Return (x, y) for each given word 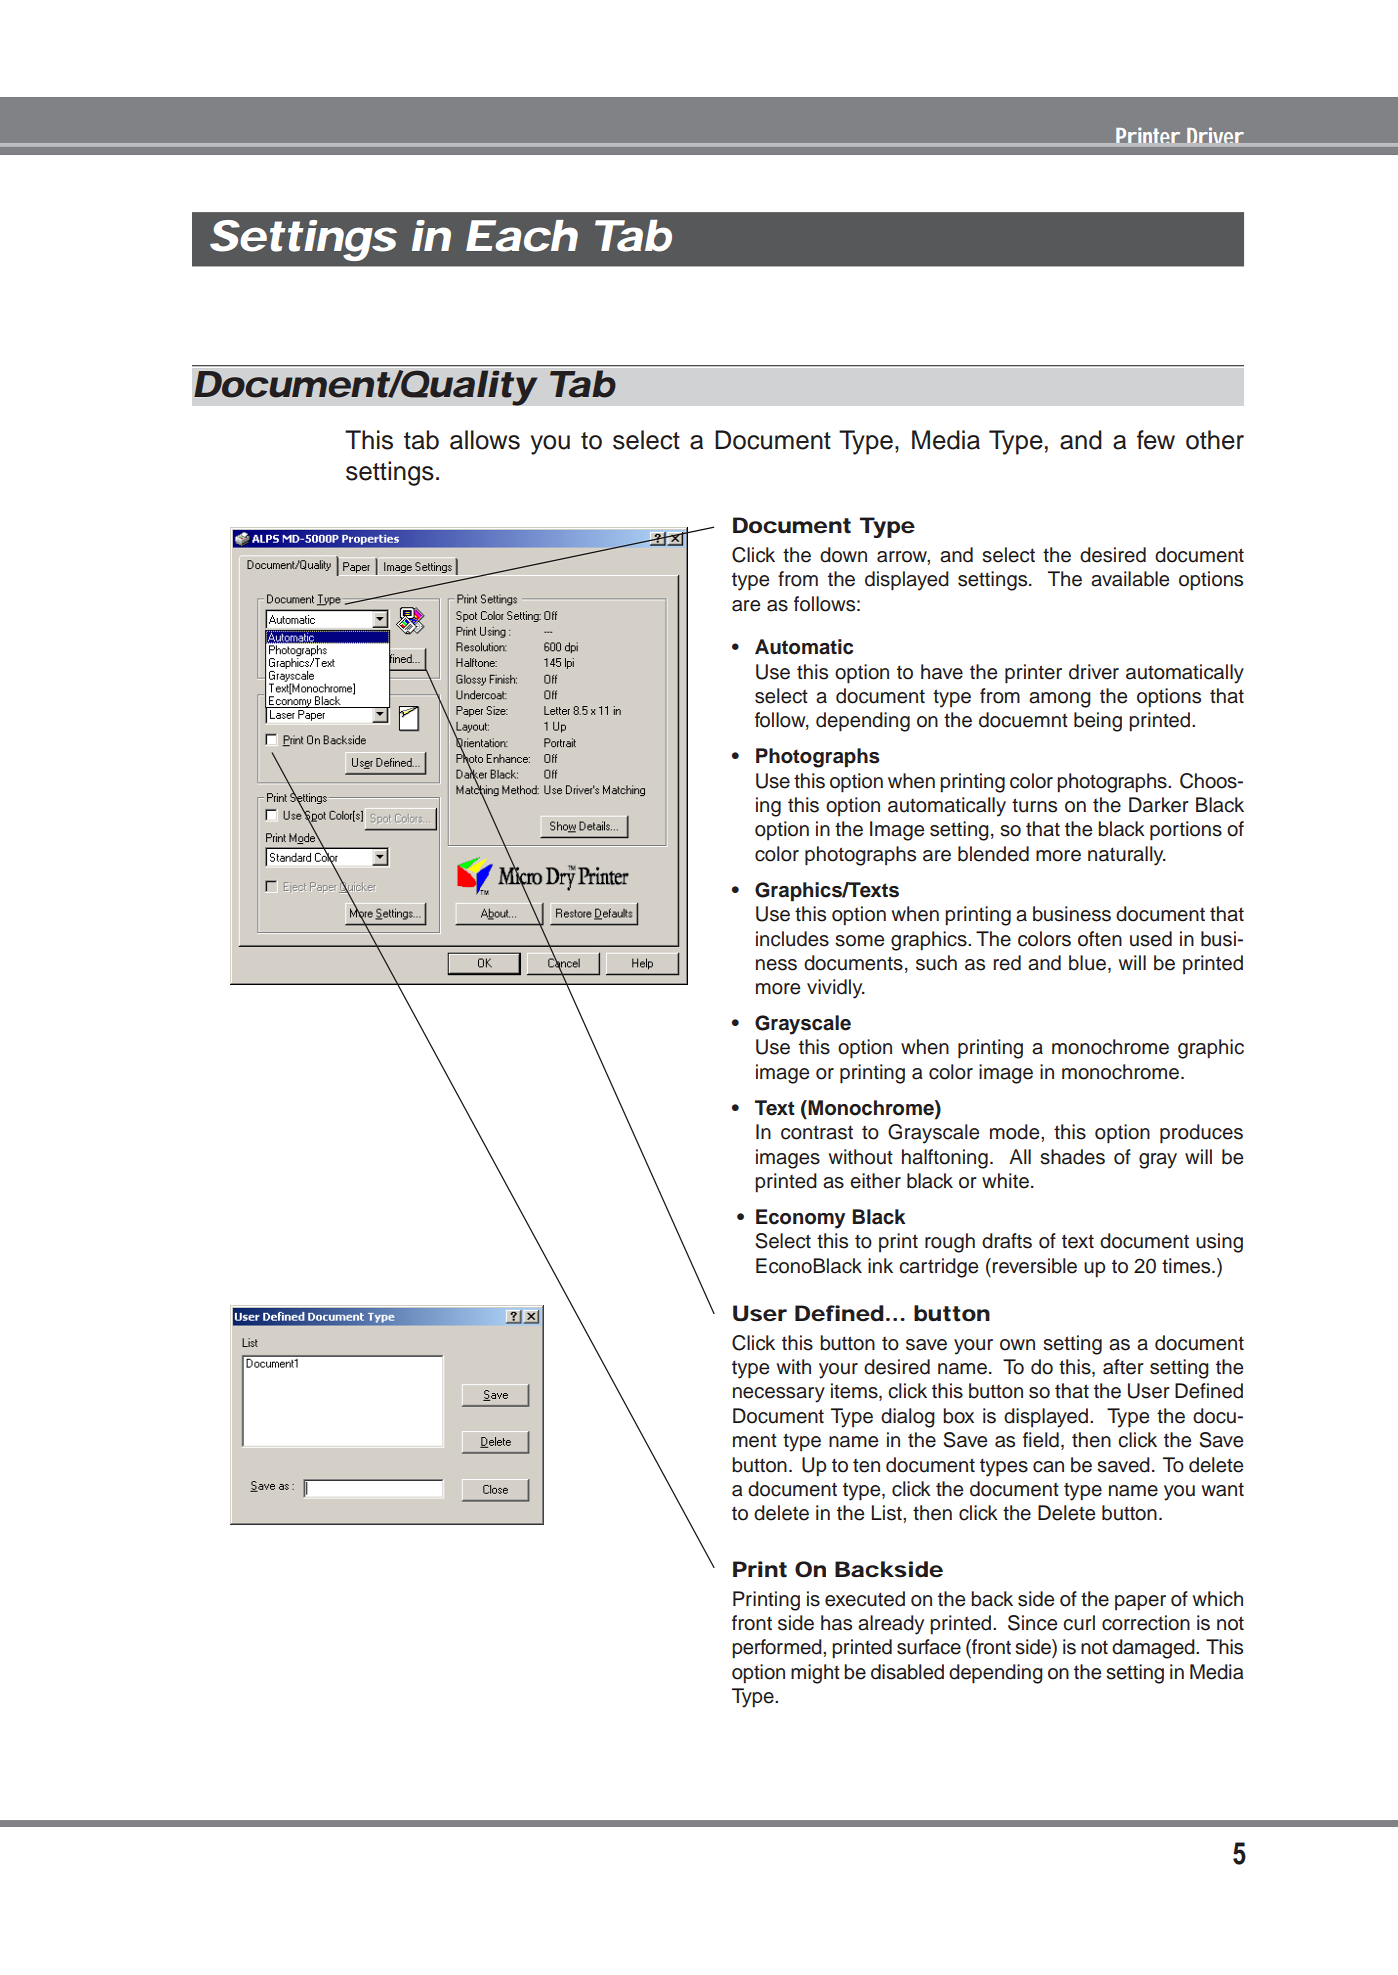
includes (792, 939)
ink (880, 1265)
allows (485, 440)
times (1187, 1266)
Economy (800, 1219)
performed (778, 1648)
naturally (1127, 856)
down (843, 555)
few (1156, 440)
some (859, 941)
